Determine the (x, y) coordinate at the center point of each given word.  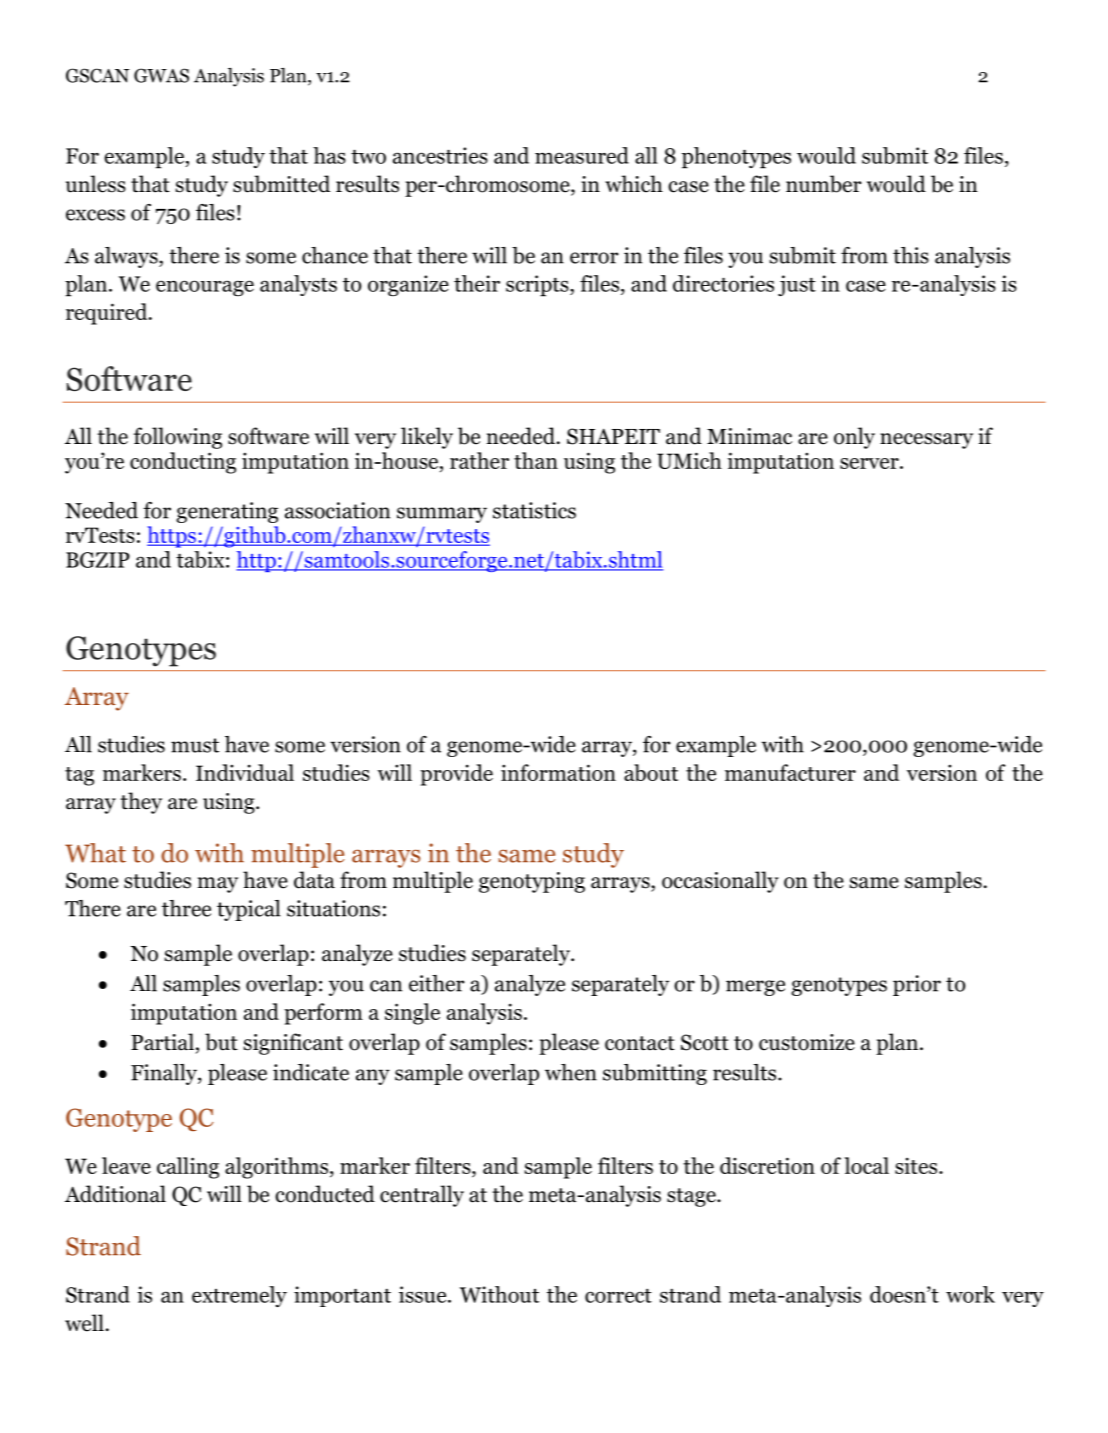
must (195, 745)
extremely (239, 1296)
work (970, 1294)
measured (582, 155)
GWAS (161, 75)
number (823, 184)
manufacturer (790, 772)
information (558, 772)
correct (618, 1296)
